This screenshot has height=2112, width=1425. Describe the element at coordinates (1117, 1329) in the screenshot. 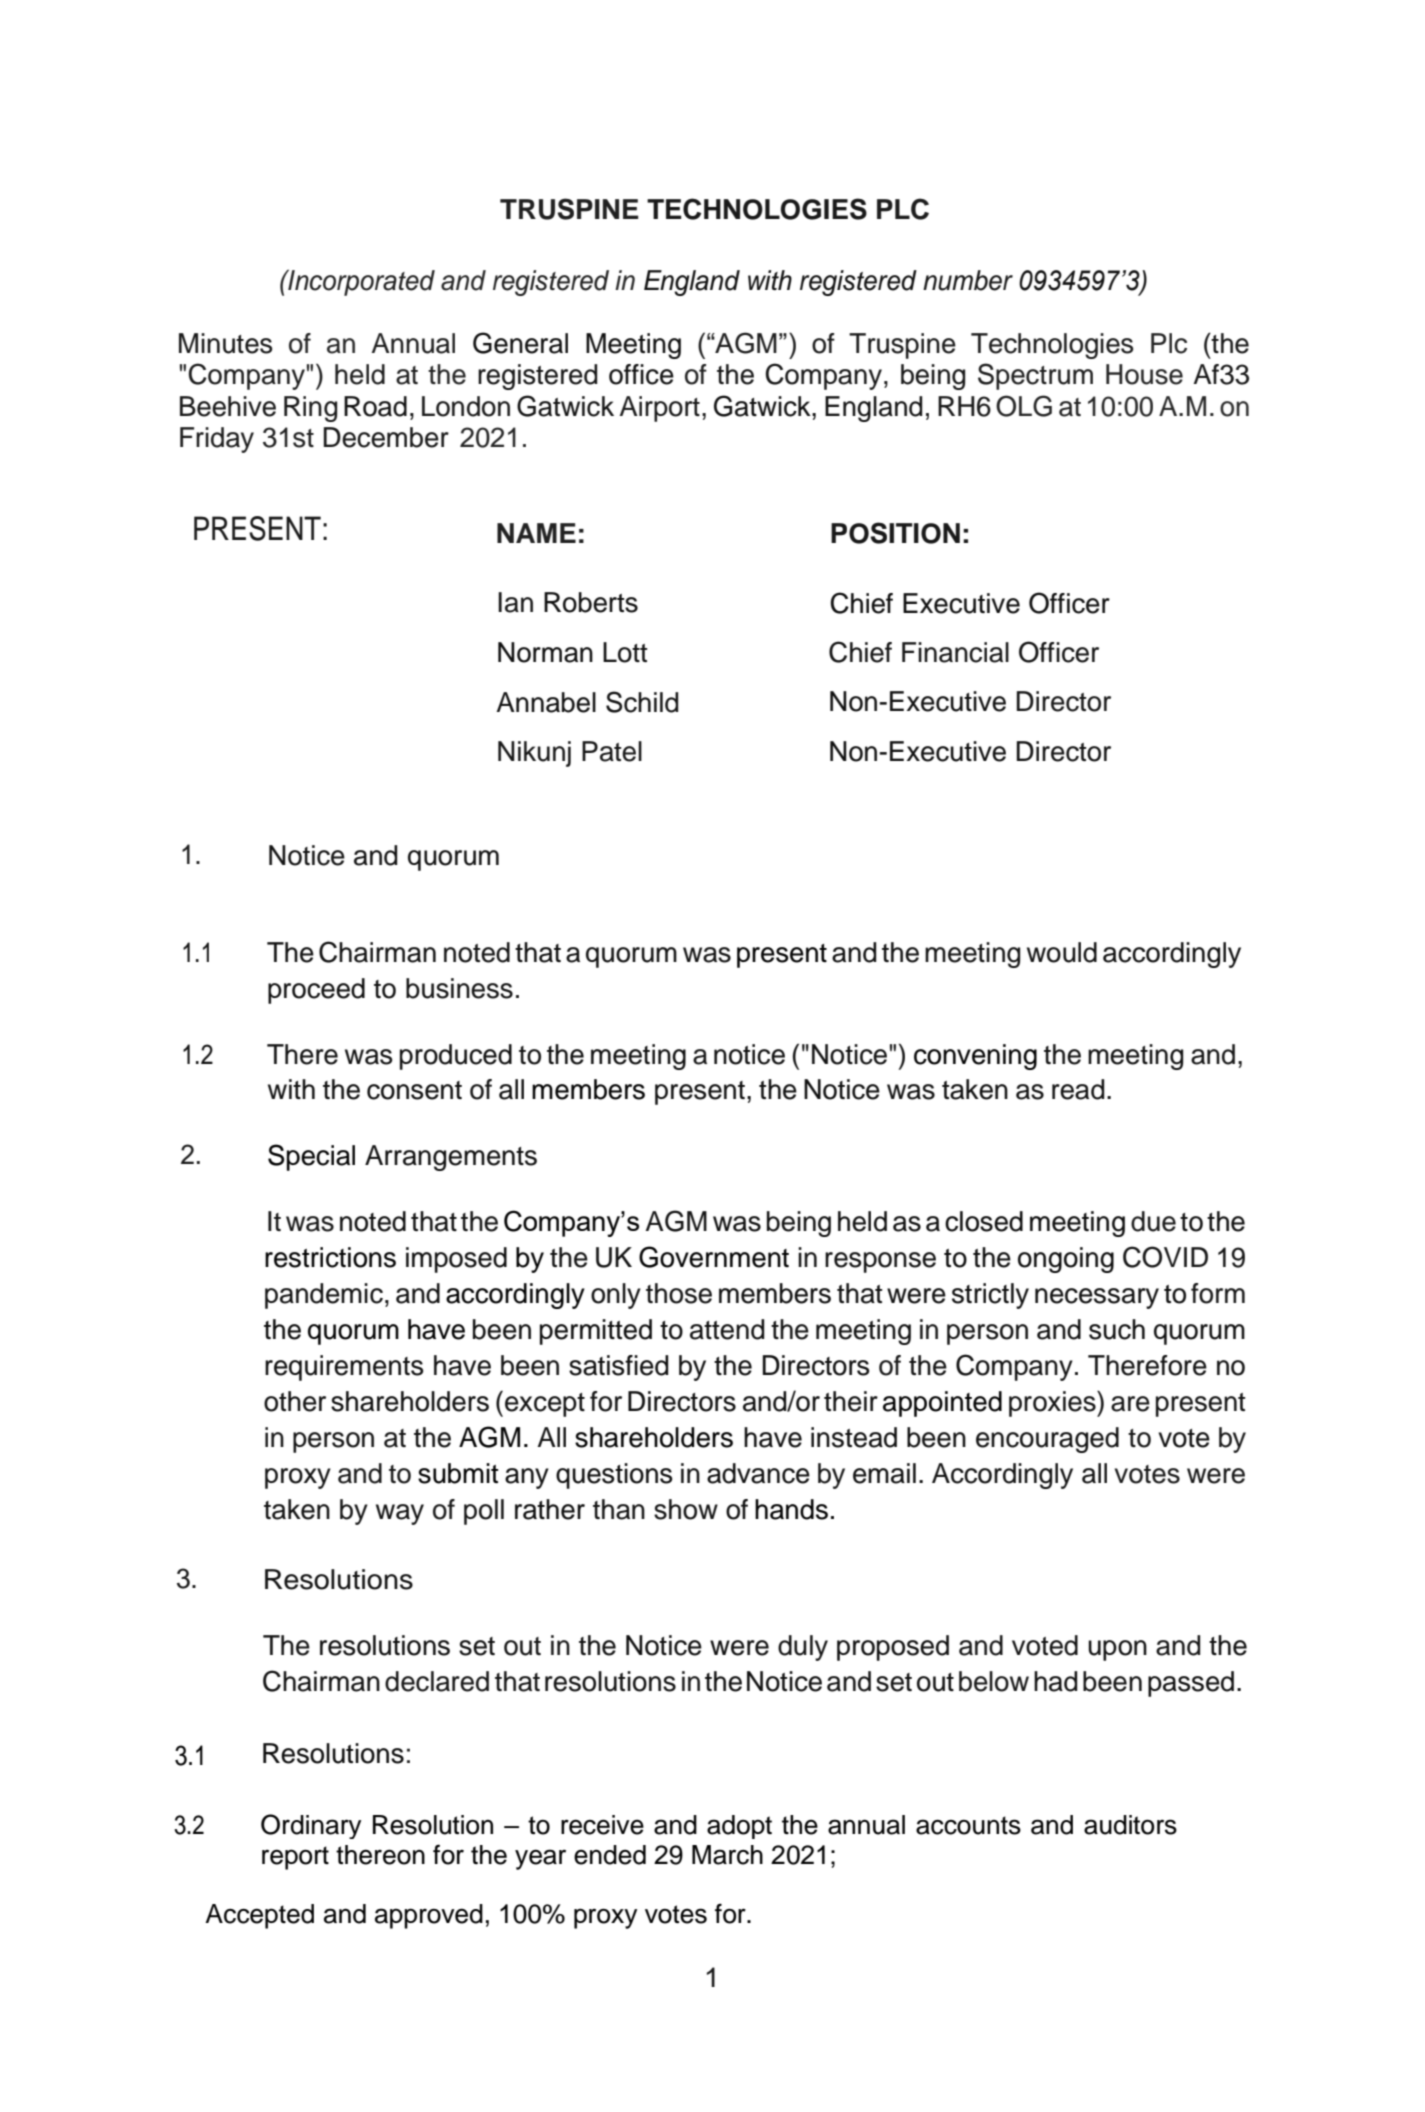

I see `such` at that location.
